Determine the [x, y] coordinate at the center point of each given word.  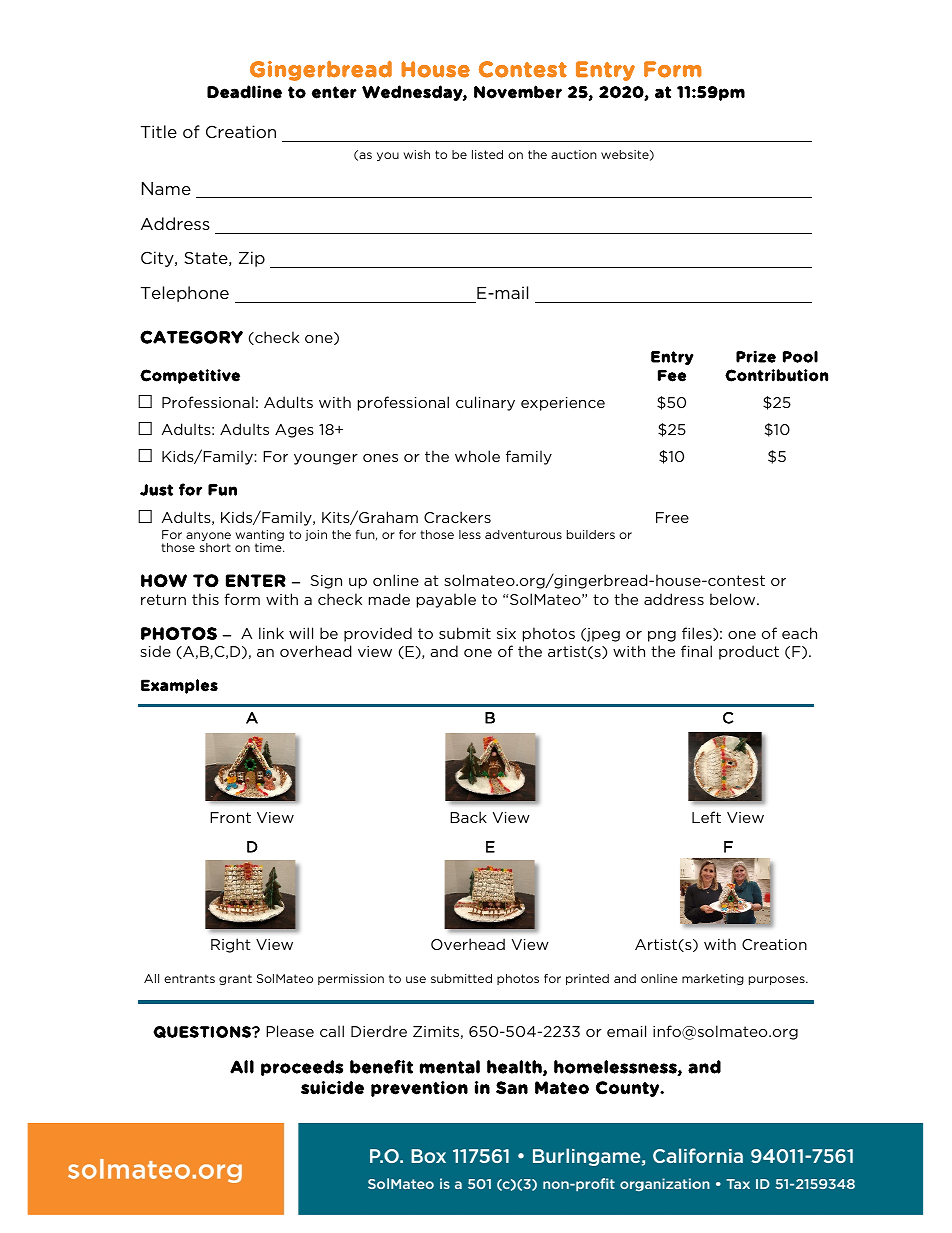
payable [446, 600]
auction [574, 154]
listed [487, 154]
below [734, 599]
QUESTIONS [203, 1032]
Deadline [244, 92]
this [205, 599]
